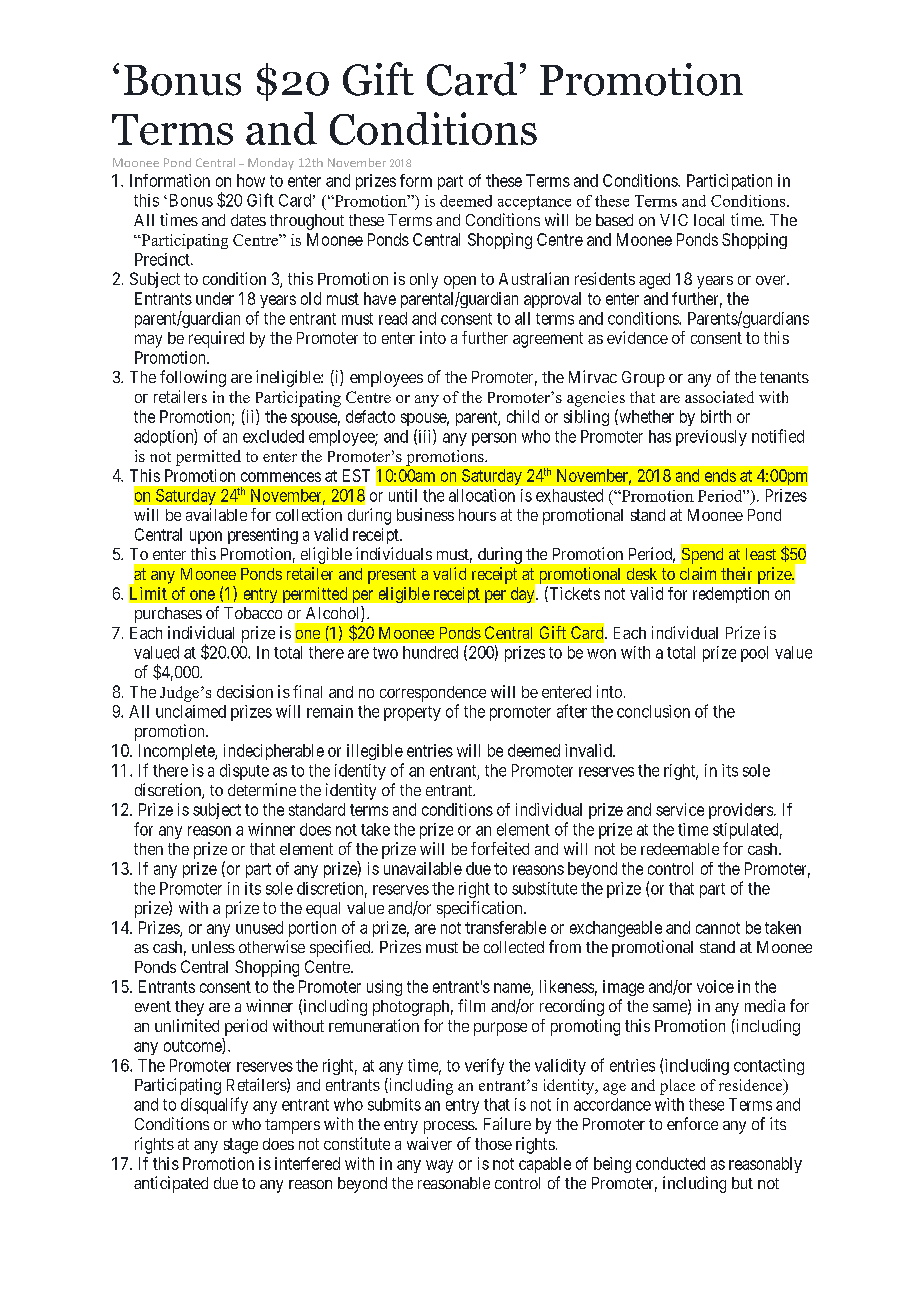 The image size is (924, 1308). I want to click on those, so click(493, 1144).
